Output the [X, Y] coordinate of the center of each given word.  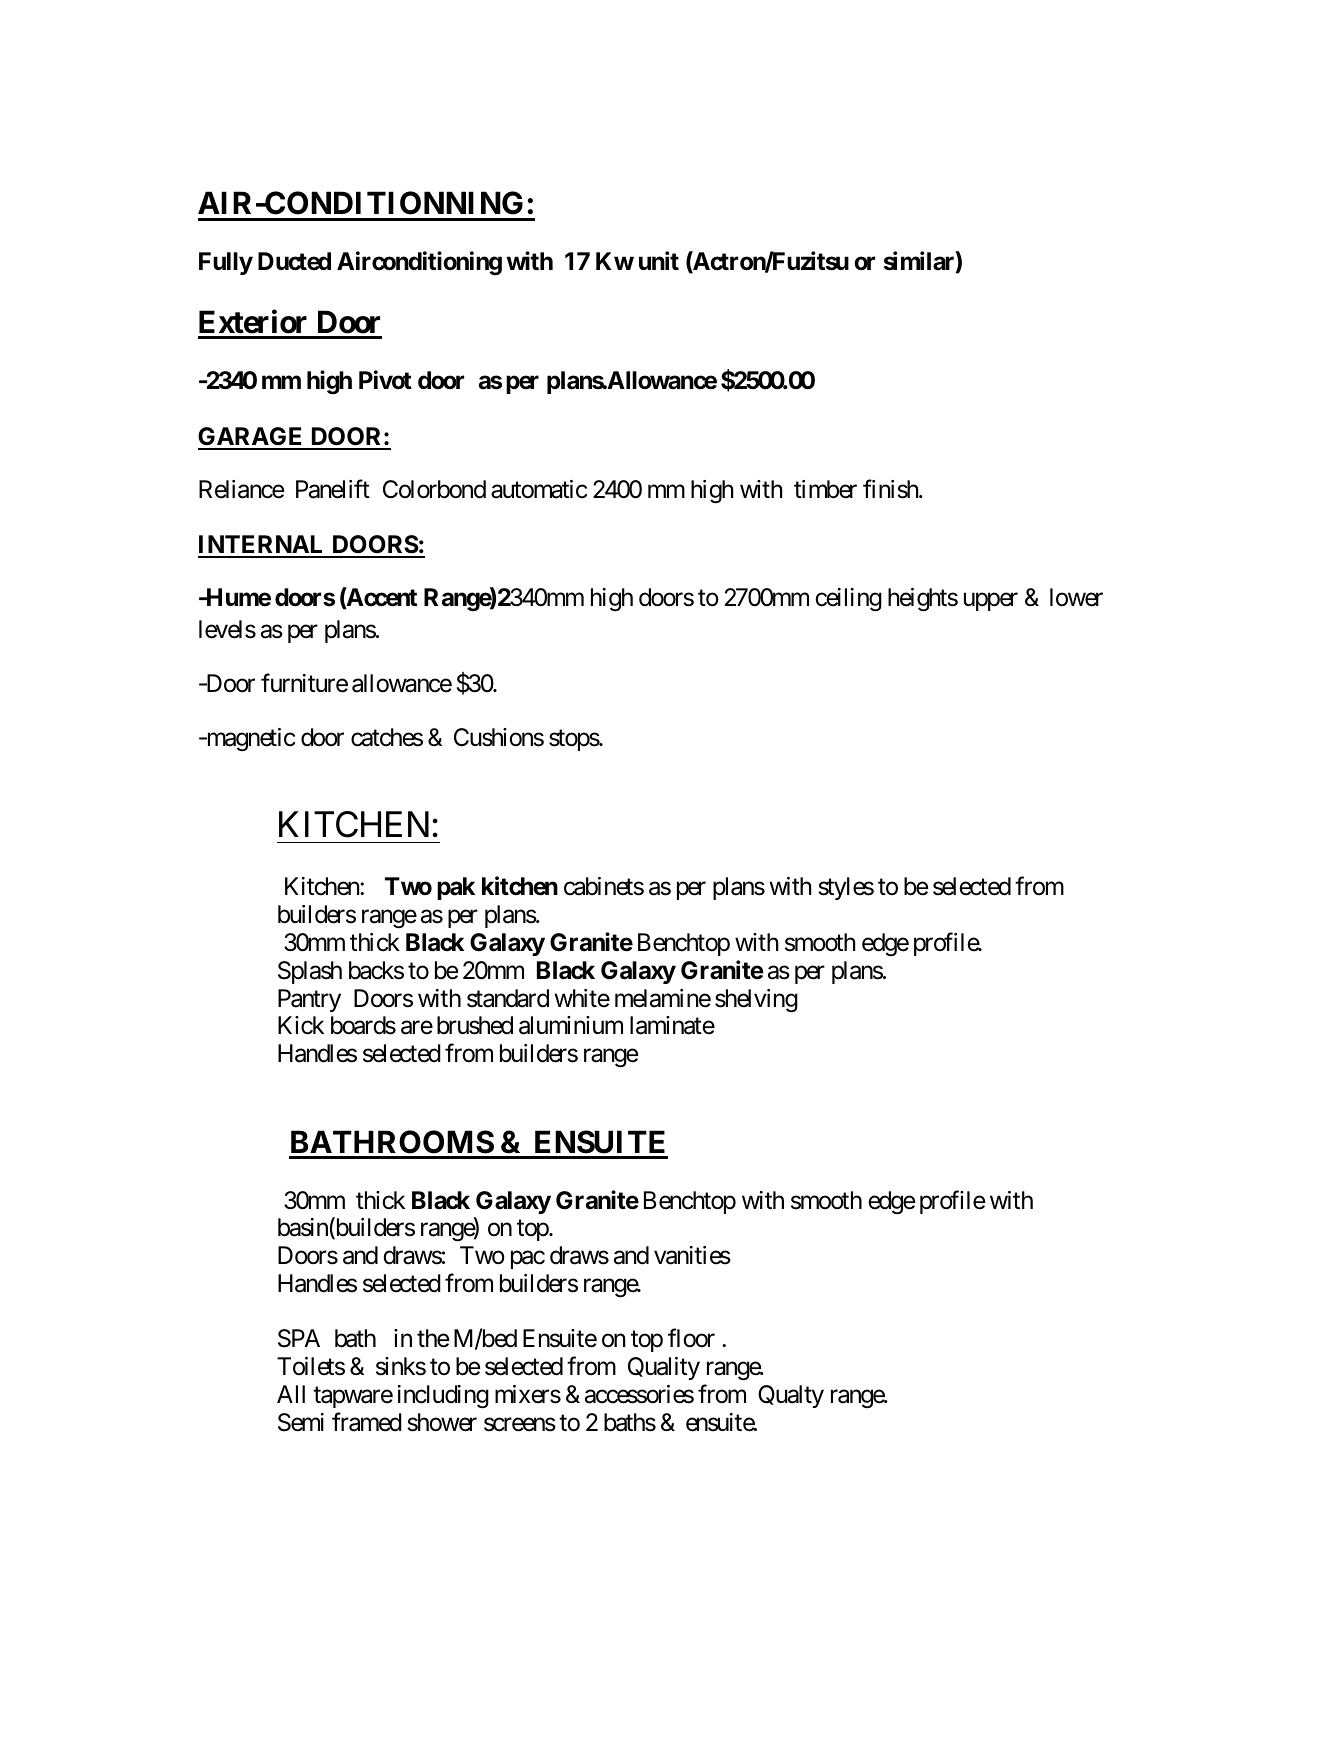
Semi [301, 1422]
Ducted [294, 261]
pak [456, 888]
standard [508, 998]
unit [659, 261]
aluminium [571, 1025]
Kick [301, 1025]
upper [991, 602]
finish [891, 489]
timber [825, 489]
